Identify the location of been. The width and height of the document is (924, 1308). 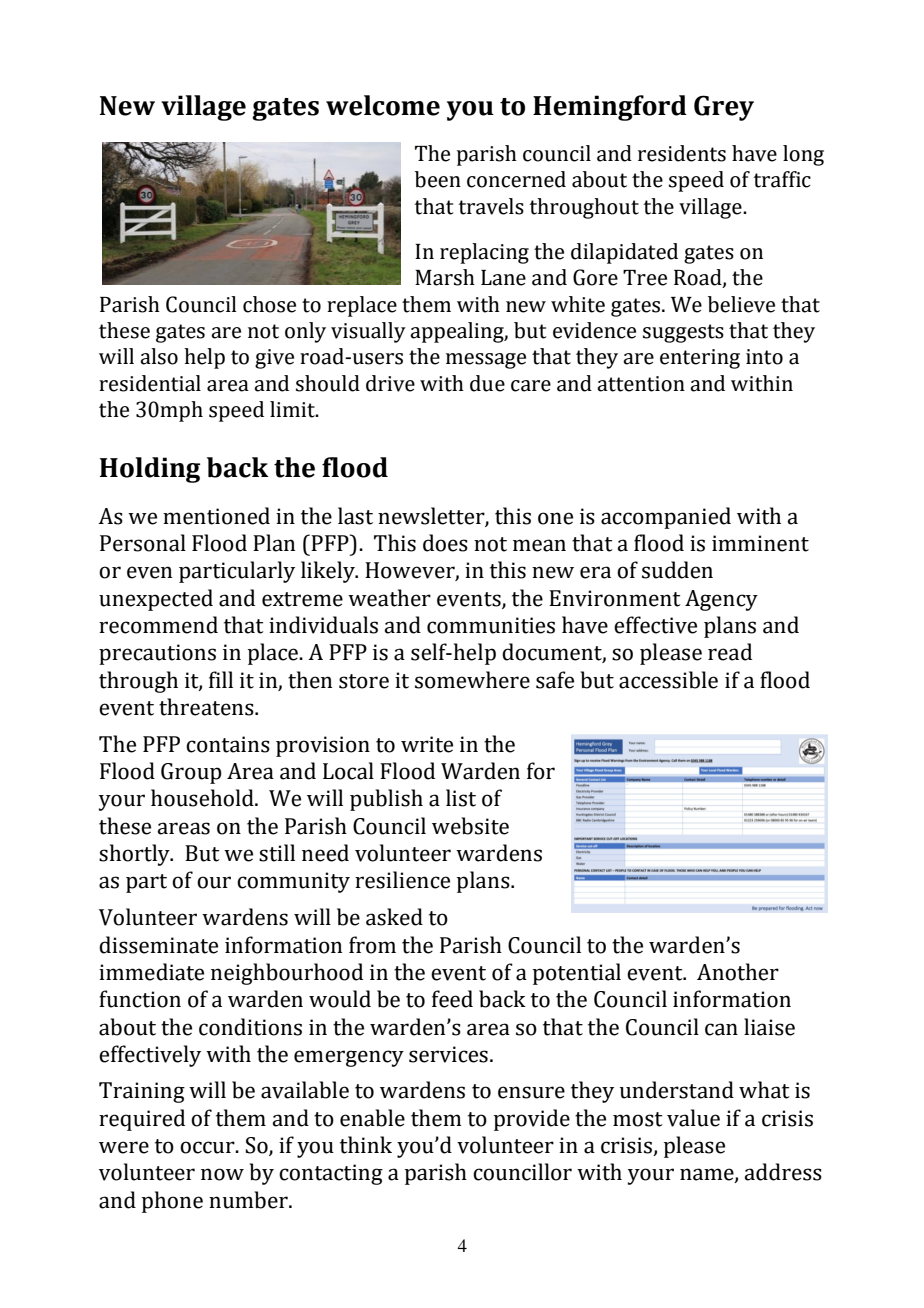
(438, 179).
